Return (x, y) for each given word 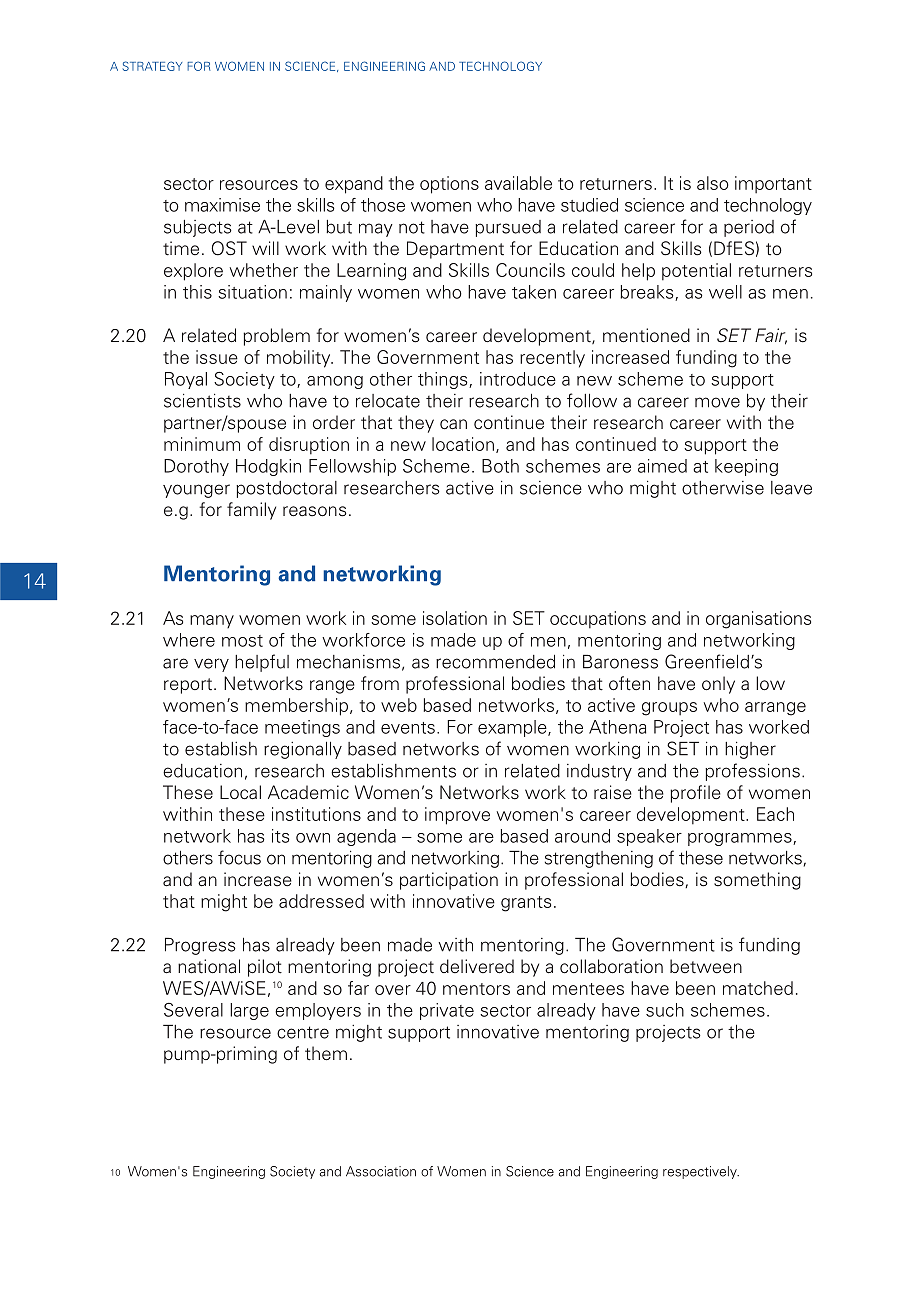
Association (381, 1171)
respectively (701, 1172)
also (713, 183)
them (326, 1053)
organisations (758, 620)
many (212, 621)
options (449, 185)
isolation (455, 618)
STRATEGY (152, 66)
